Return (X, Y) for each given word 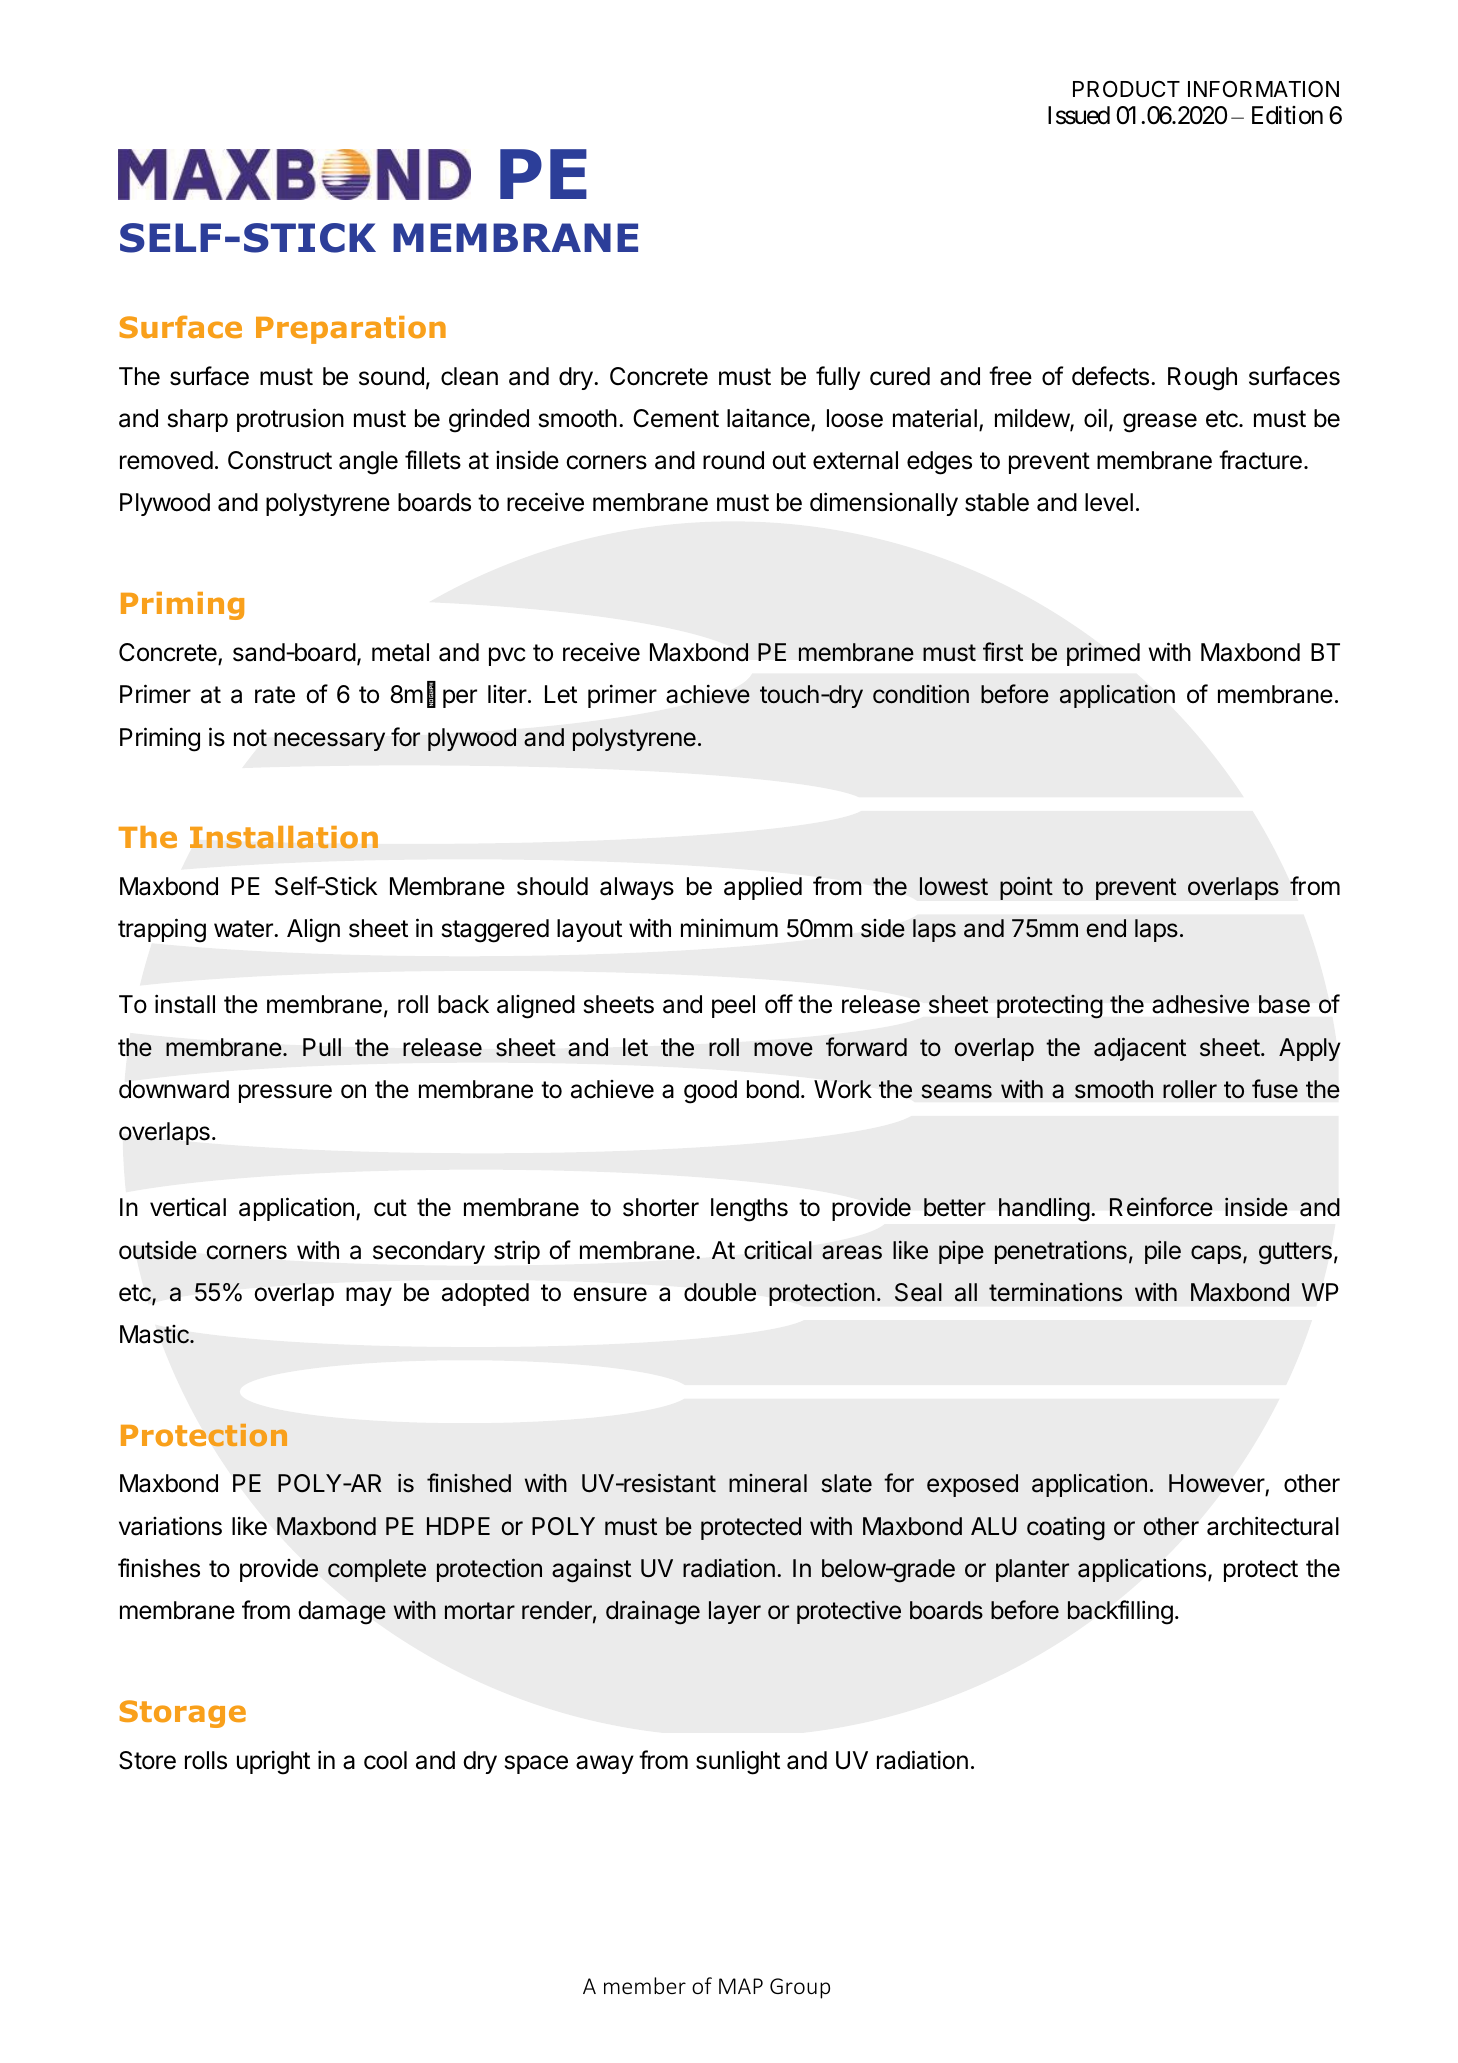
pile (1163, 1252)
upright (273, 1762)
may (369, 1296)
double (720, 1292)
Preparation (351, 330)
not (250, 738)
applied (763, 888)
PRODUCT (1126, 89)
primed (1103, 654)
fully (838, 378)
